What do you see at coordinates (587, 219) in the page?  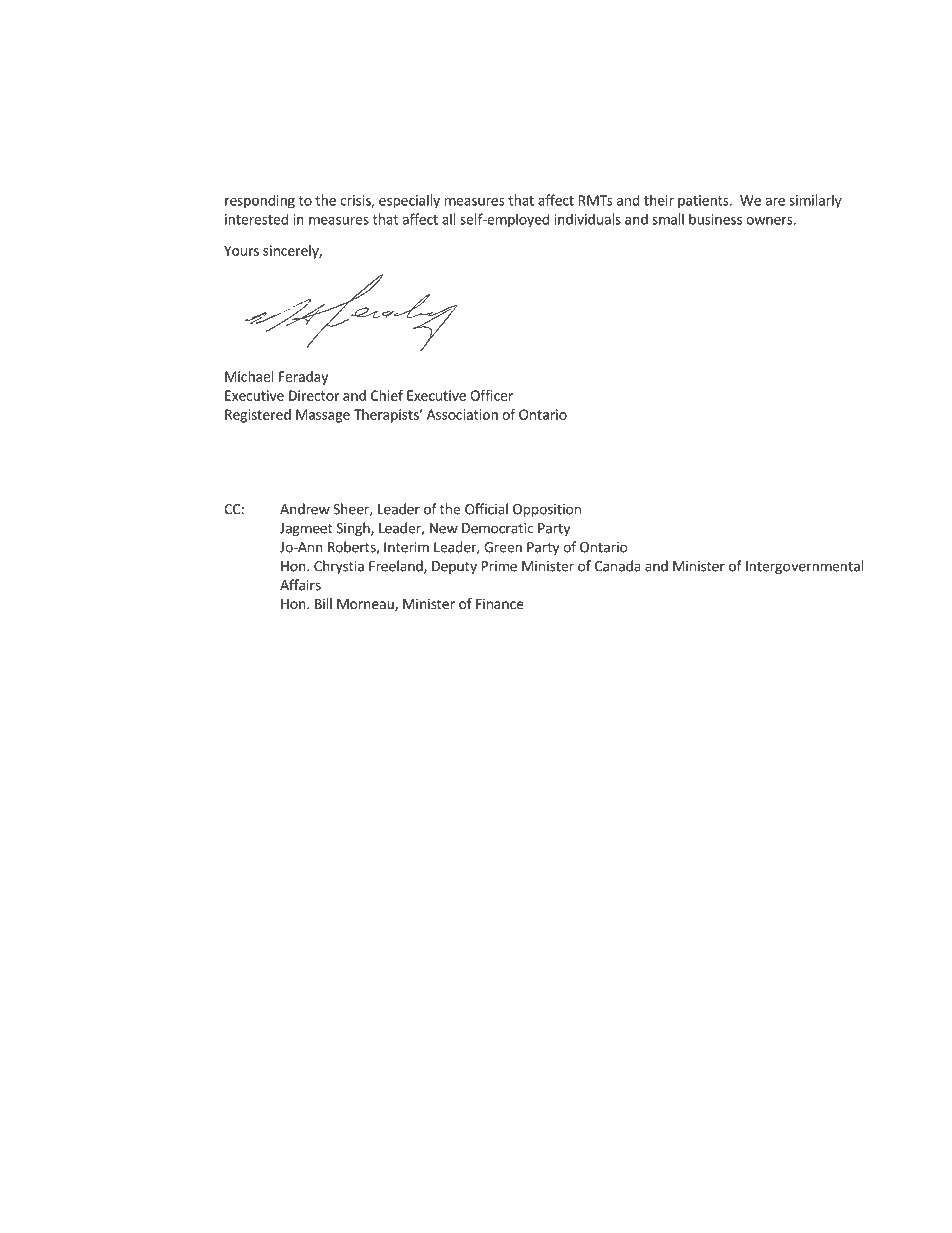 I see `individuals` at bounding box center [587, 219].
